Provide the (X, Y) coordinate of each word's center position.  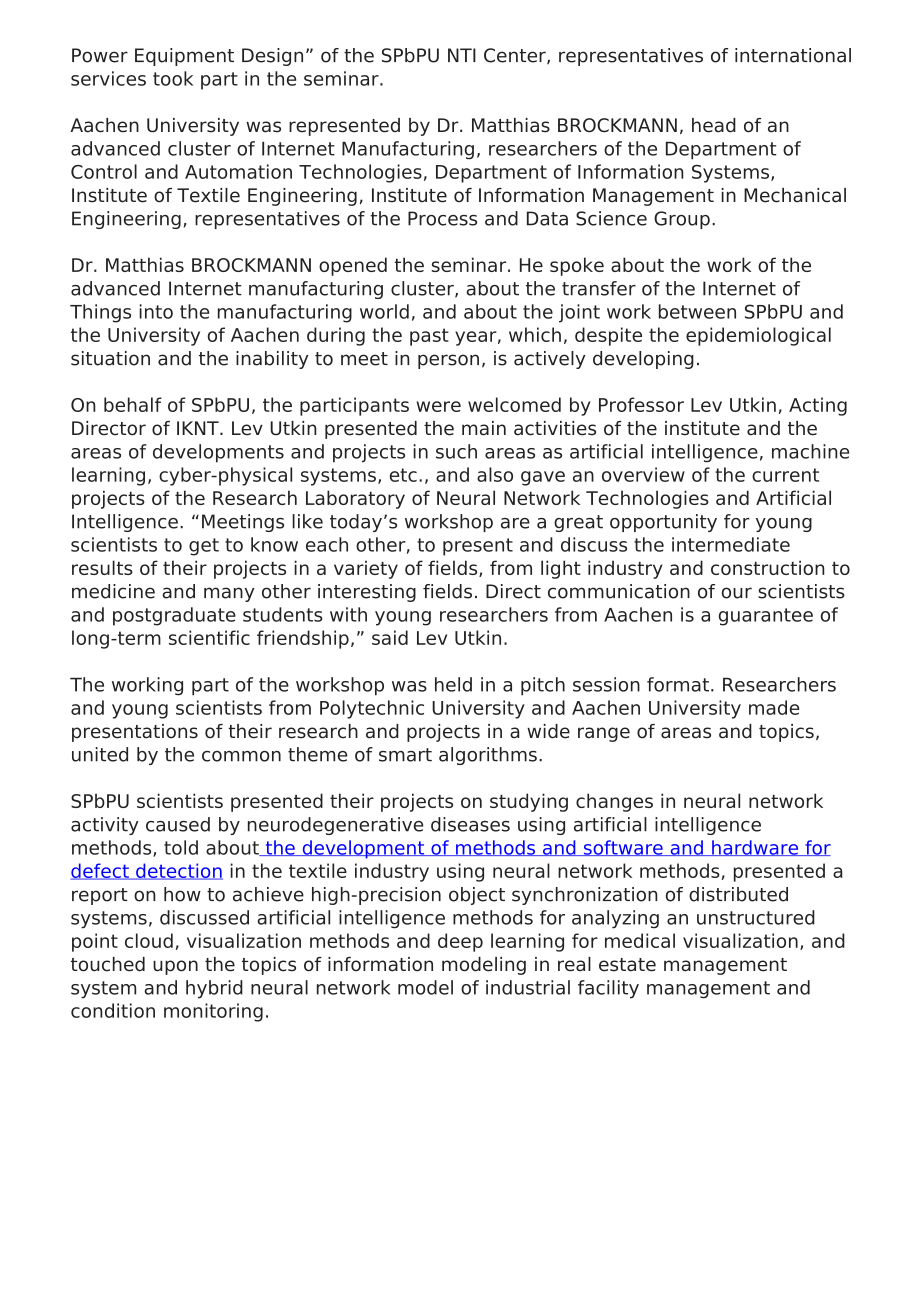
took (173, 78)
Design (272, 57)
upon (175, 967)
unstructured (756, 917)
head (714, 125)
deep (460, 942)
